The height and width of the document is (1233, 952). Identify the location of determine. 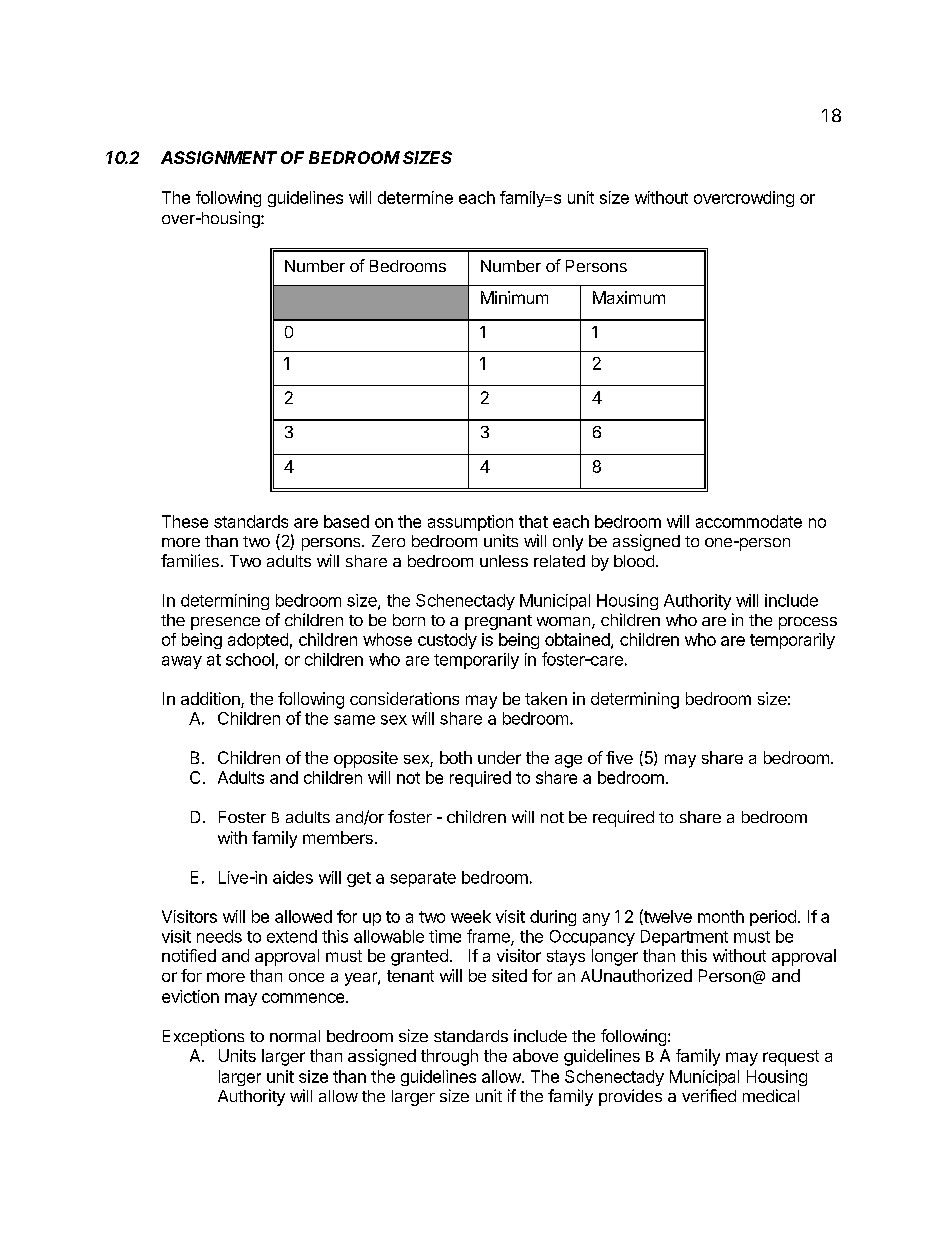
(415, 197).
